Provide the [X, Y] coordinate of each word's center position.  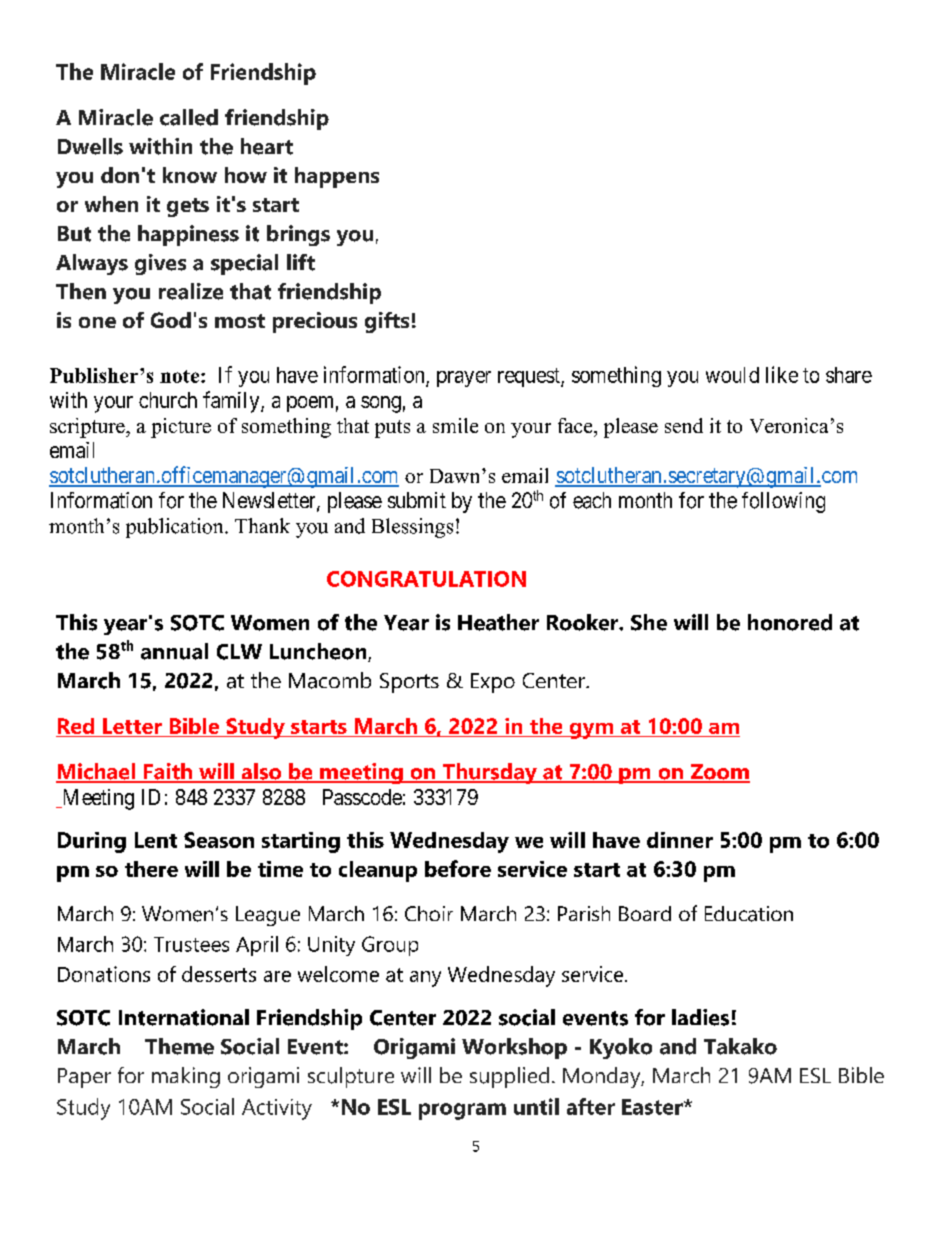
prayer [464, 379]
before [458, 868]
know [190, 175]
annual [174, 651]
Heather [498, 622]
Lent [156, 840]
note [181, 376]
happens [337, 177]
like [782, 374]
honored [790, 622]
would [732, 375]
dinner [680, 840]
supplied [509, 1077]
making [186, 1077]
